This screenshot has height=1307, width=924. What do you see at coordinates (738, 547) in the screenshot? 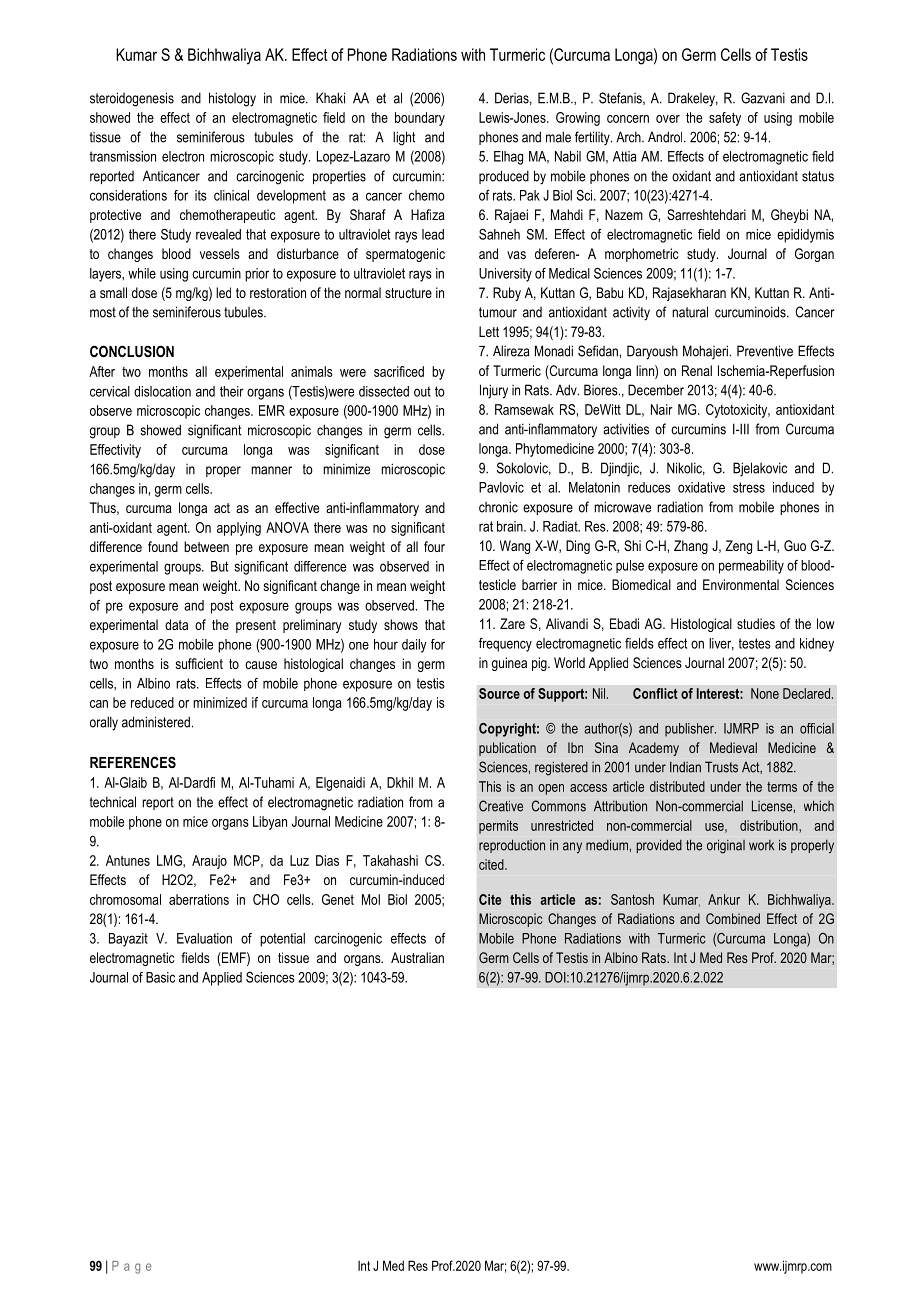
I see `Zeng` at bounding box center [738, 547].
